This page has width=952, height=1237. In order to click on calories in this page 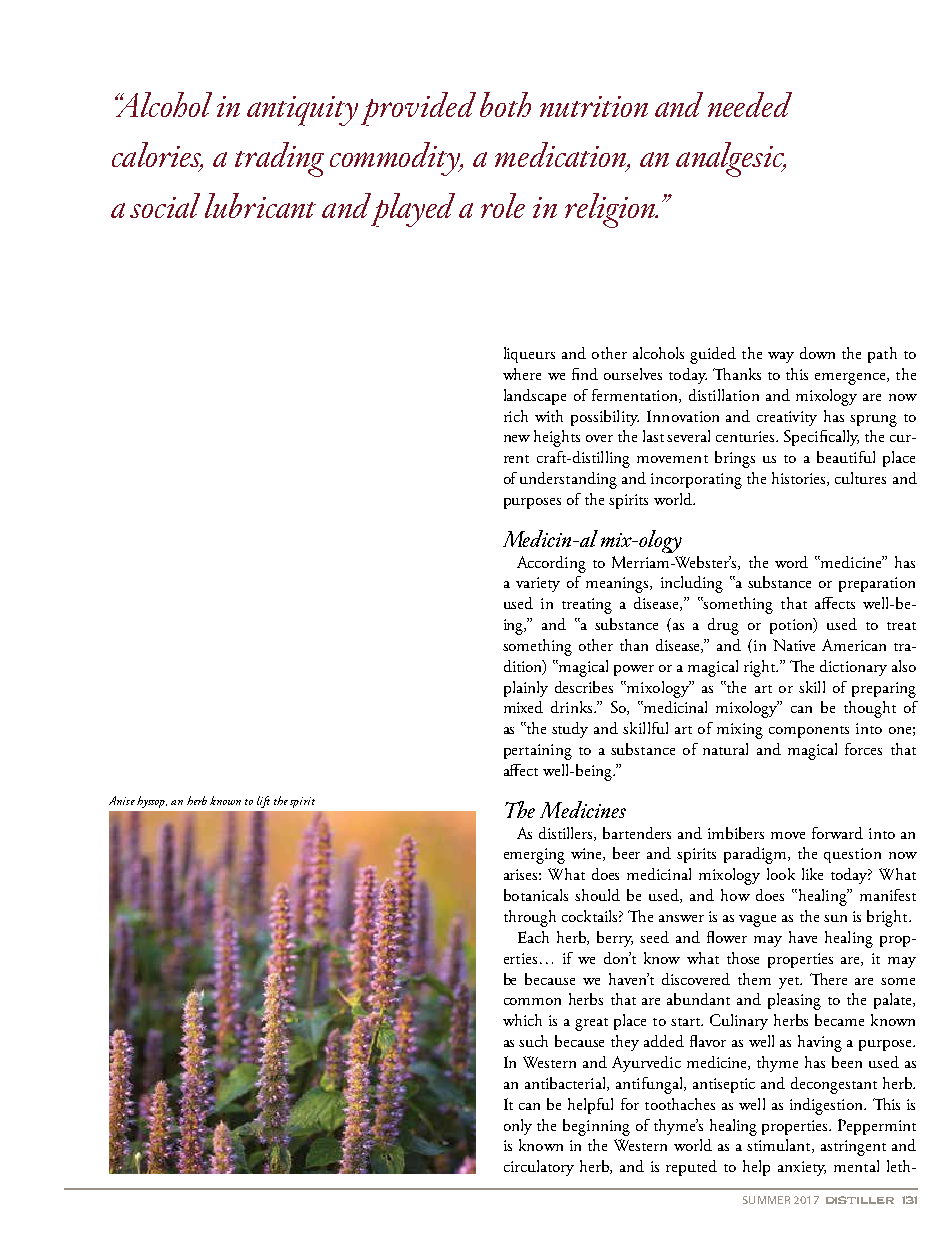, I will do `click(157, 156)`.
